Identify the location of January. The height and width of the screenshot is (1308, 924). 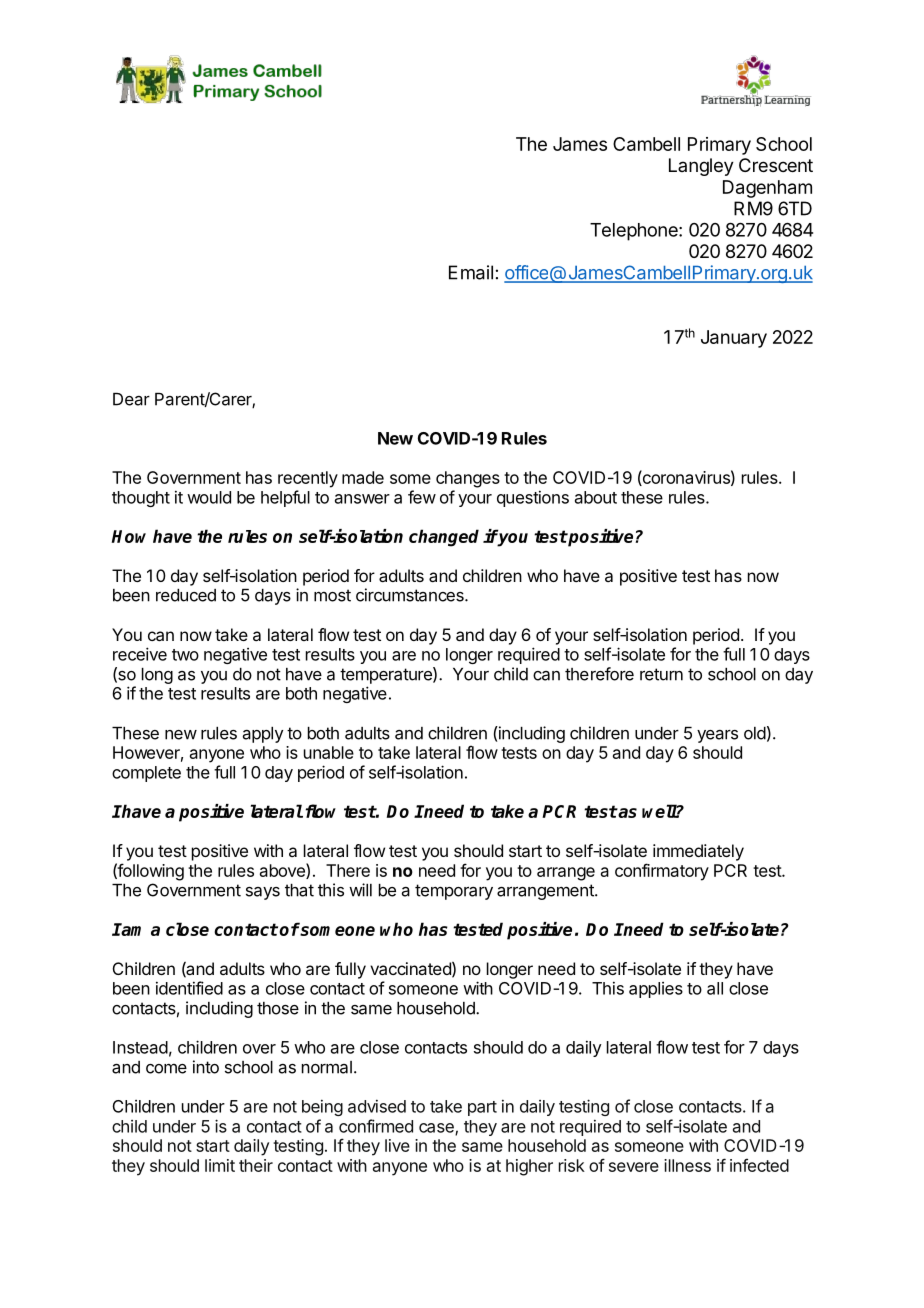
(734, 339).
